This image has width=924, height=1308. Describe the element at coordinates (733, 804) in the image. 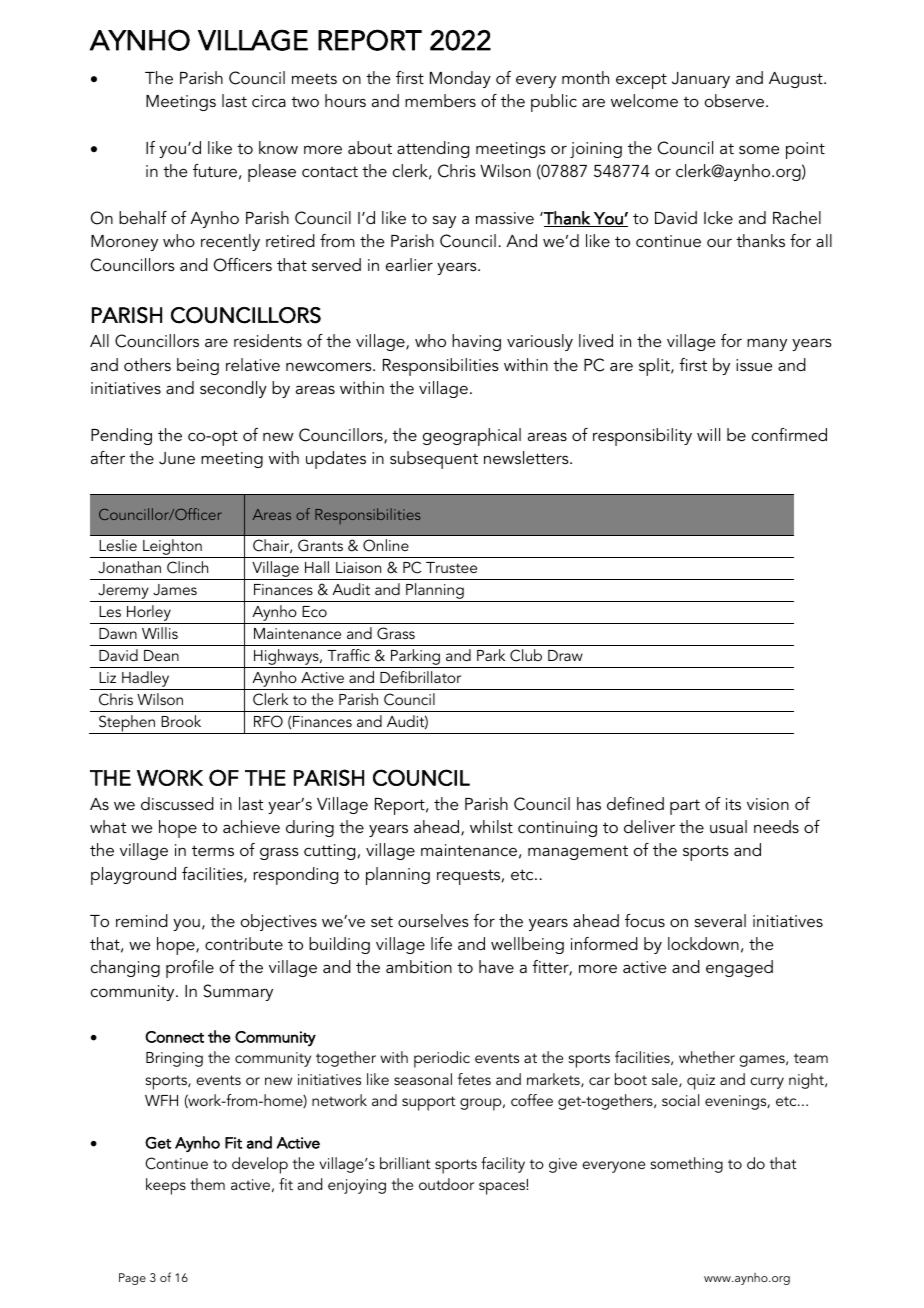

I see `its` at that location.
